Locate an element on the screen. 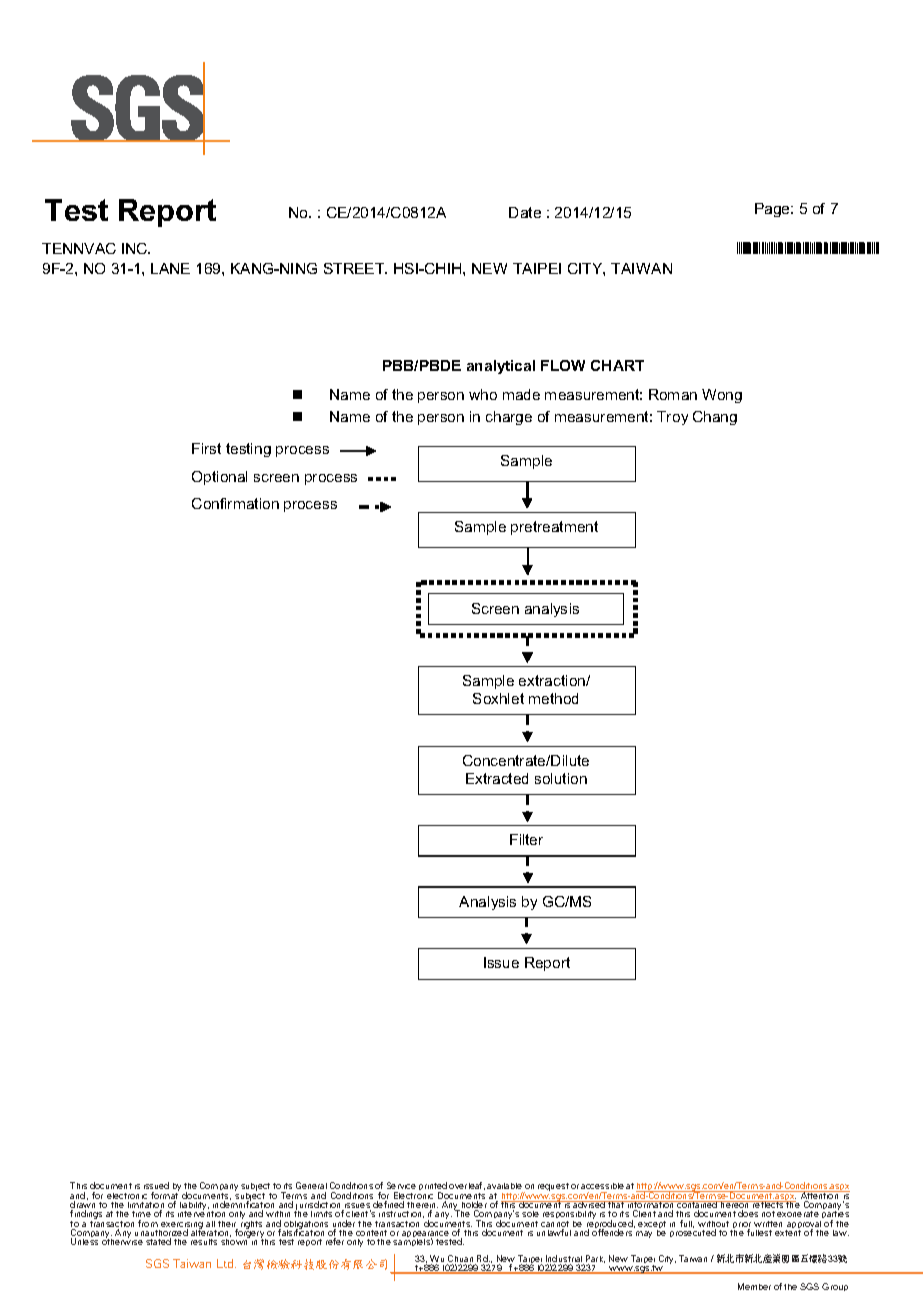 The height and width of the screenshot is (1308, 924). Extracted is located at coordinates (497, 778).
